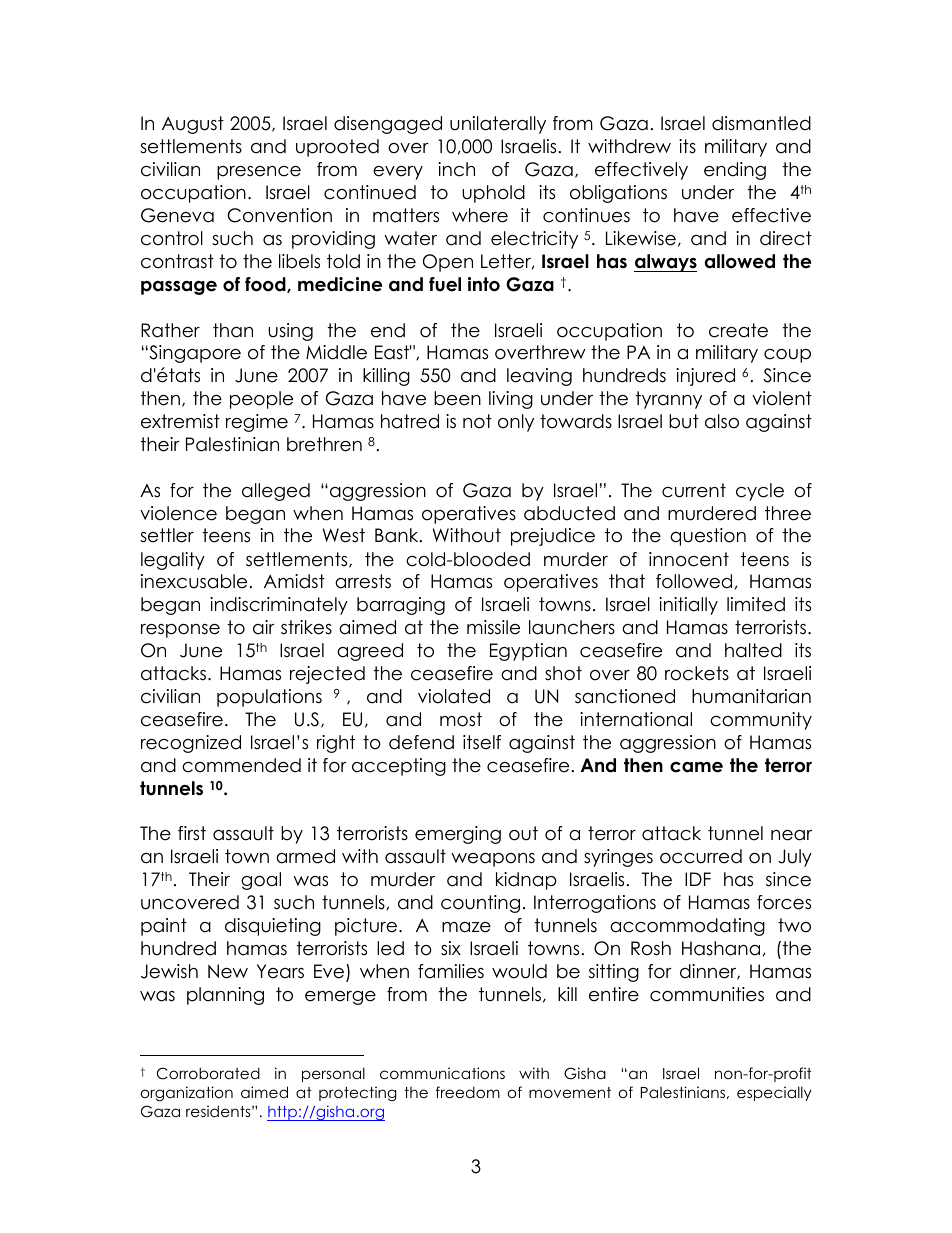 This page has height=1233, width=952. I want to click on presence, so click(259, 173).
